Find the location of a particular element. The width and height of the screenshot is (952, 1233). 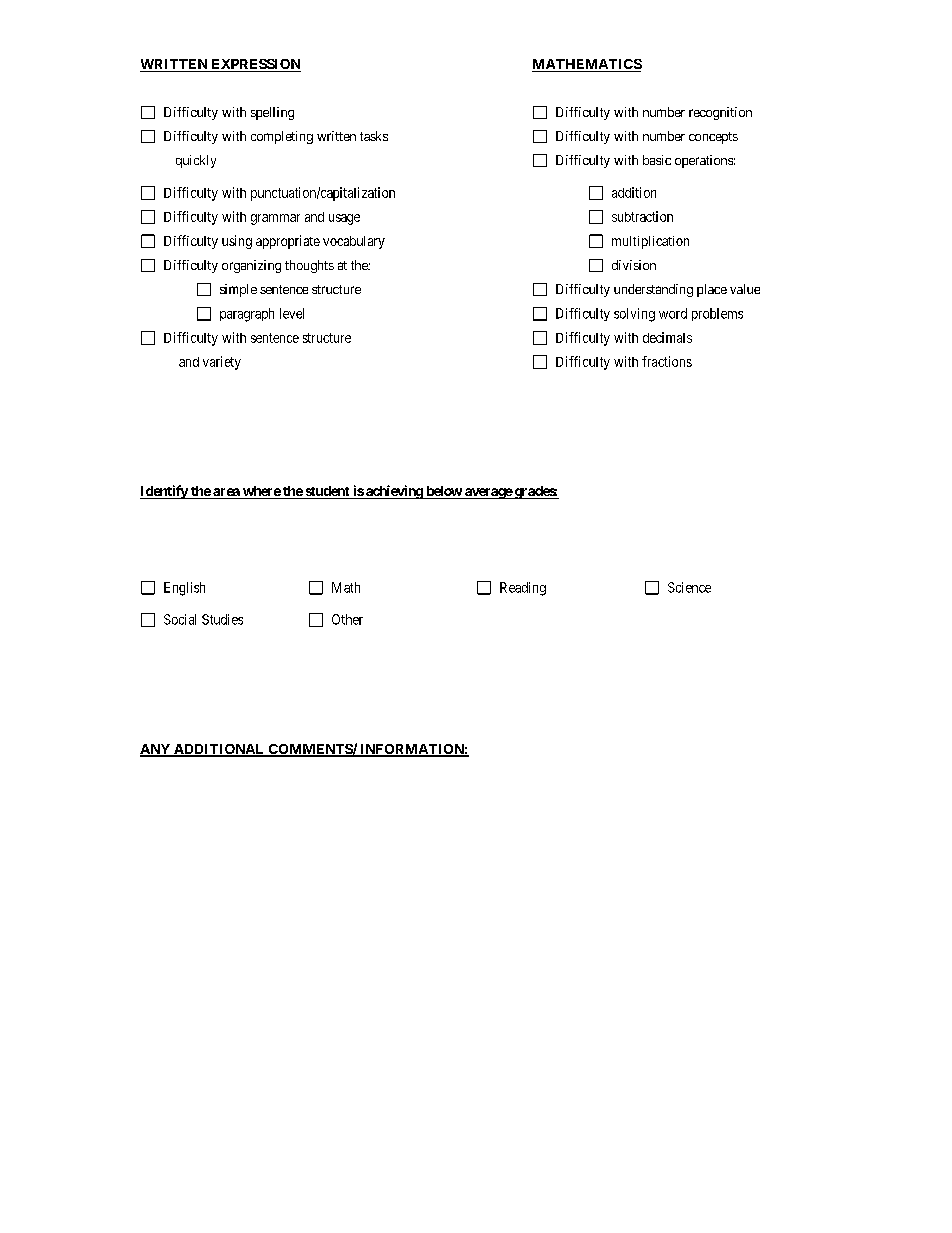

below is located at coordinates (443, 492).
